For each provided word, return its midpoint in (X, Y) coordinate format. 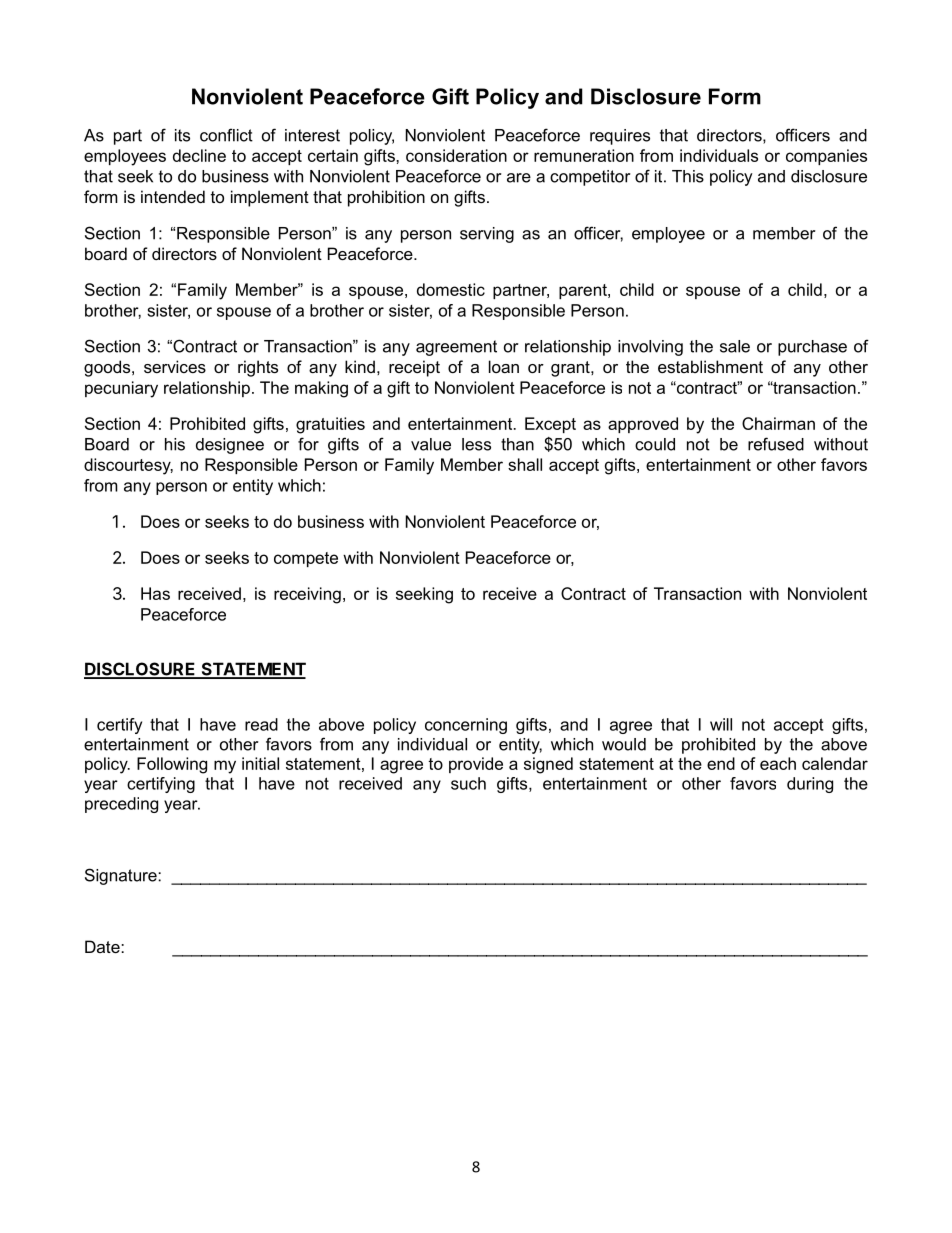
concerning (466, 726)
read (261, 724)
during (810, 785)
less (476, 444)
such (468, 783)
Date (103, 946)
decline (199, 155)
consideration (456, 155)
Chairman (778, 423)
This (688, 176)
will (721, 724)
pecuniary (121, 389)
